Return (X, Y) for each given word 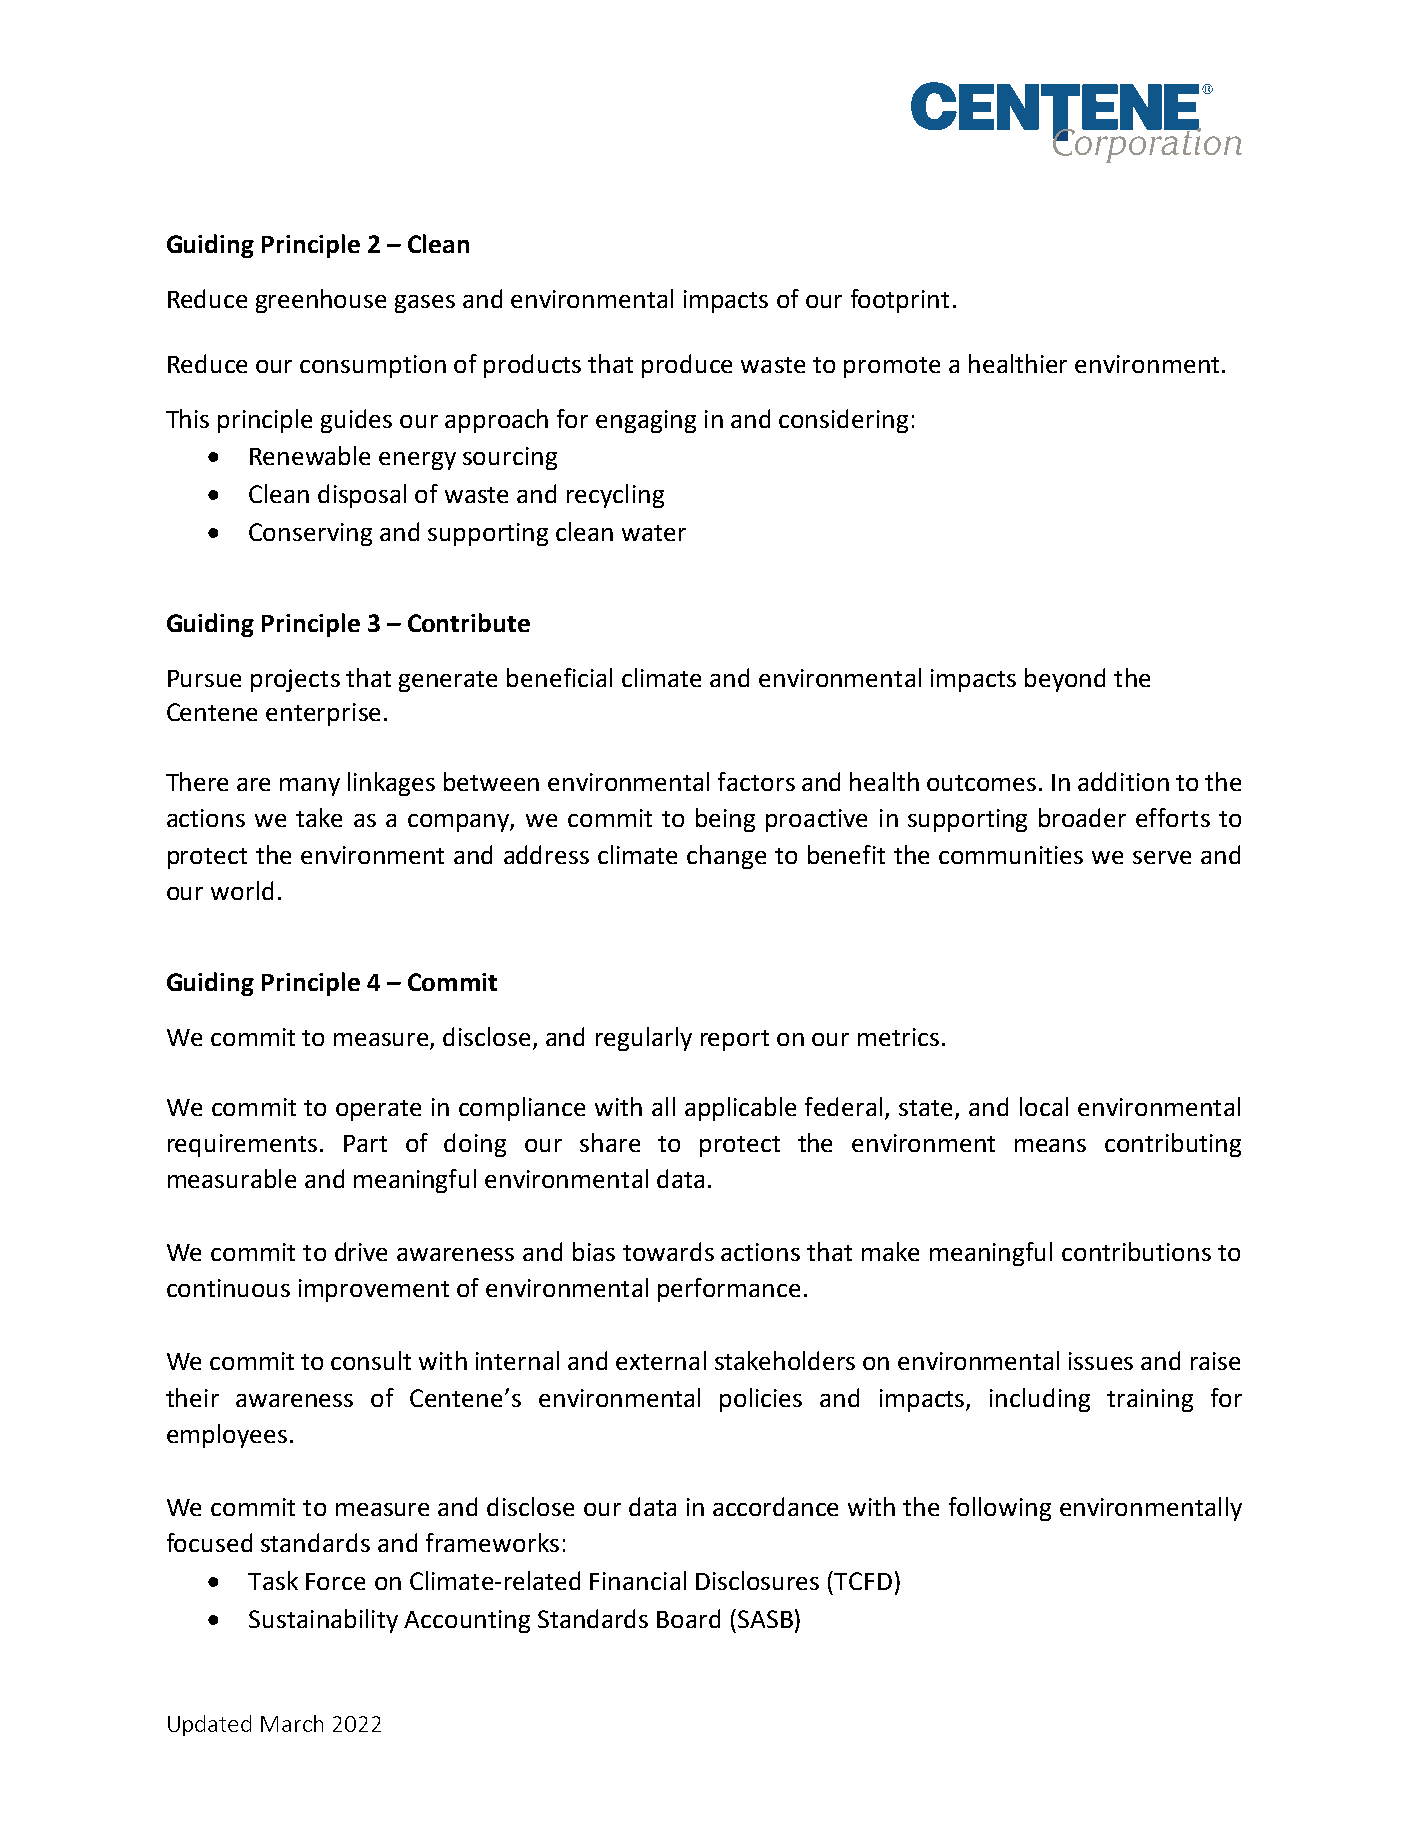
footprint (900, 301)
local (1044, 1106)
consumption (373, 366)
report (735, 1040)
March (292, 1723)
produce (687, 366)
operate (378, 1110)
